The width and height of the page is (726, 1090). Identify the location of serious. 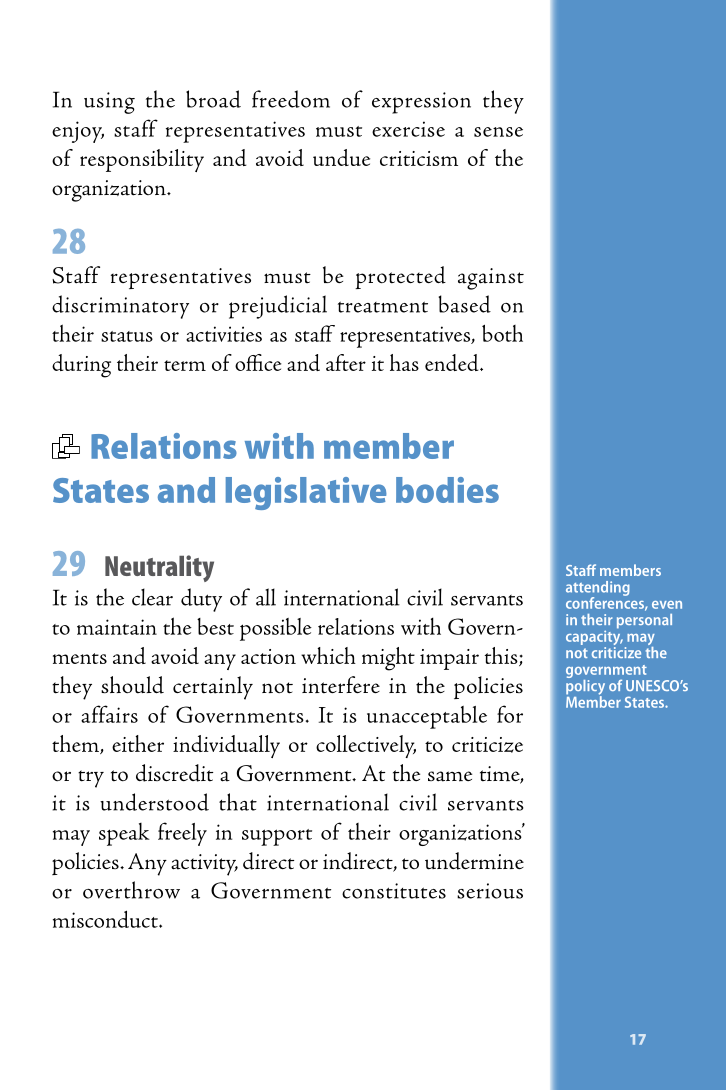
(490, 891).
